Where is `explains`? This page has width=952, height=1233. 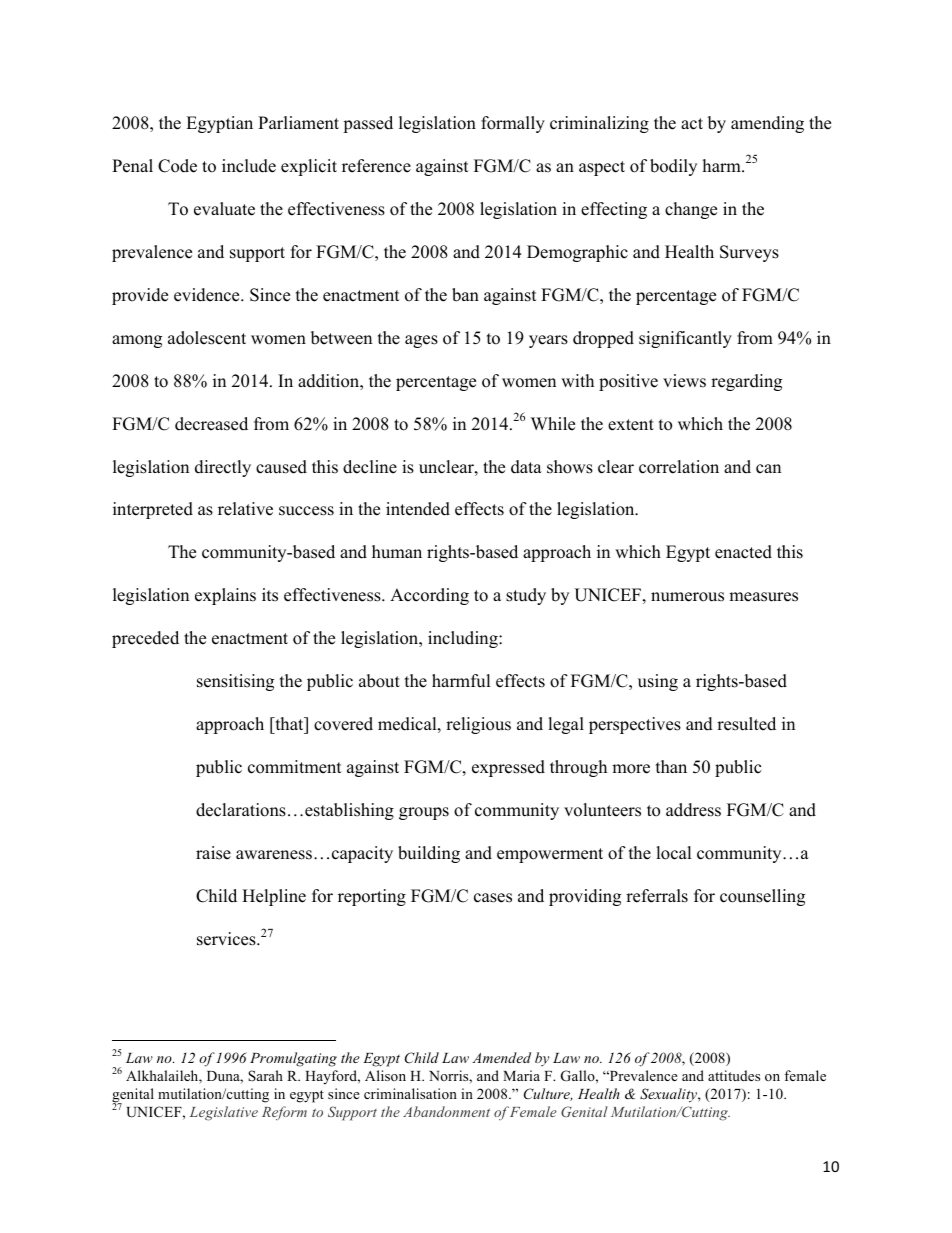
explains is located at coordinates (225, 596).
